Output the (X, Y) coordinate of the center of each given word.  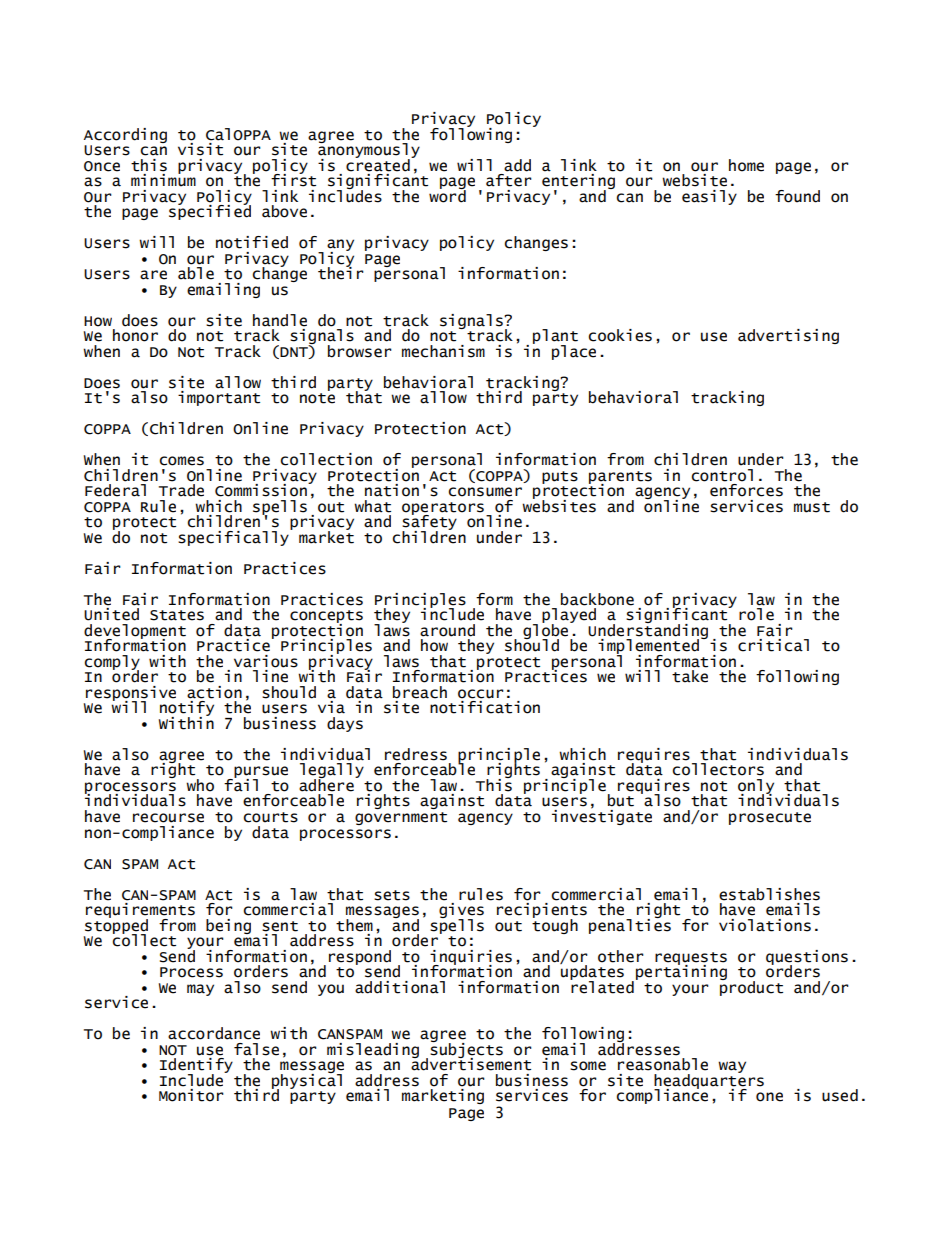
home (746, 165)
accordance (214, 1033)
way (732, 1067)
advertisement (471, 1063)
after (509, 179)
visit (200, 149)
